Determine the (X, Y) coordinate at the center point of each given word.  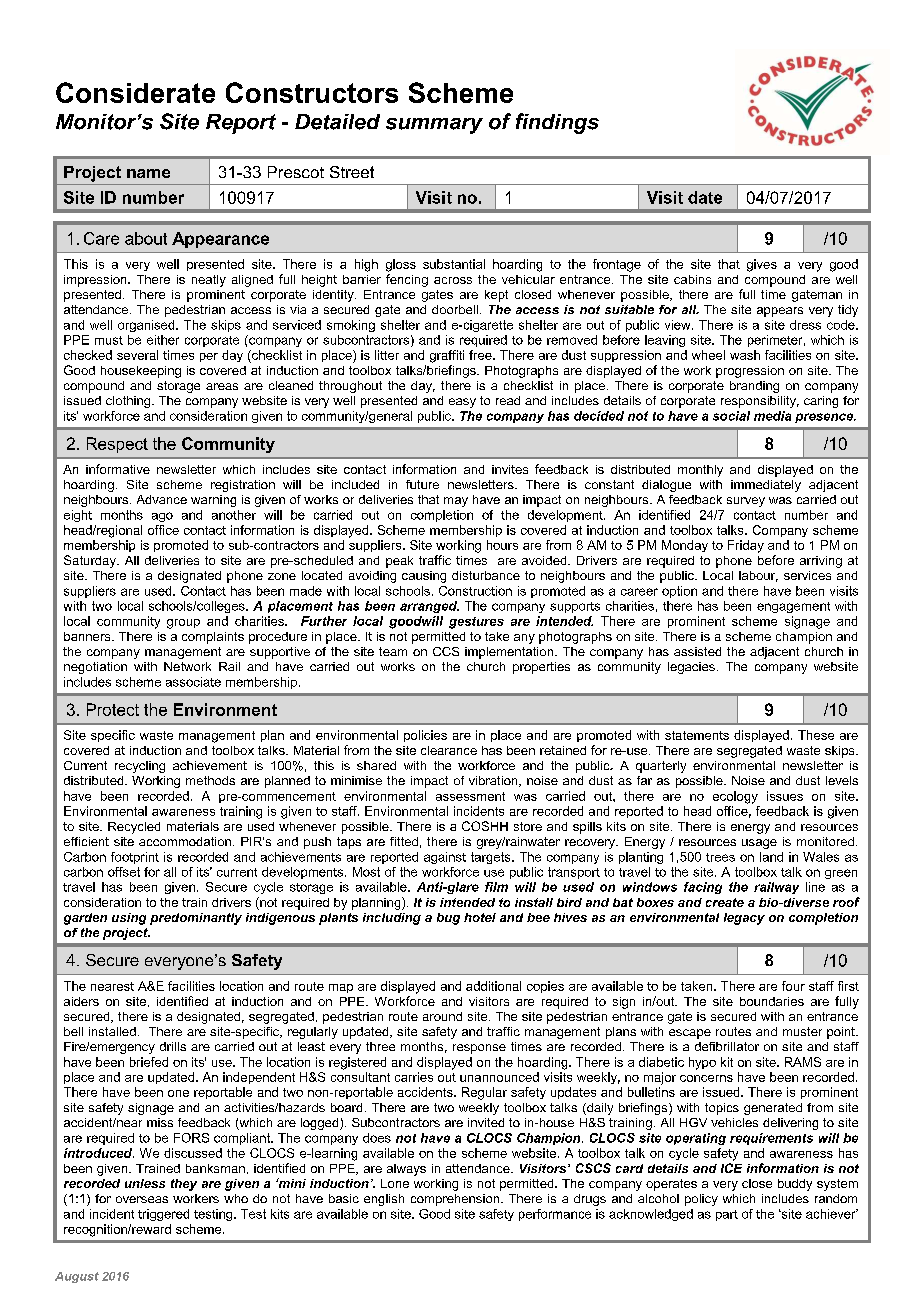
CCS (446, 651)
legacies (691, 668)
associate (193, 682)
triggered (163, 1215)
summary (434, 126)
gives (762, 265)
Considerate (135, 92)
